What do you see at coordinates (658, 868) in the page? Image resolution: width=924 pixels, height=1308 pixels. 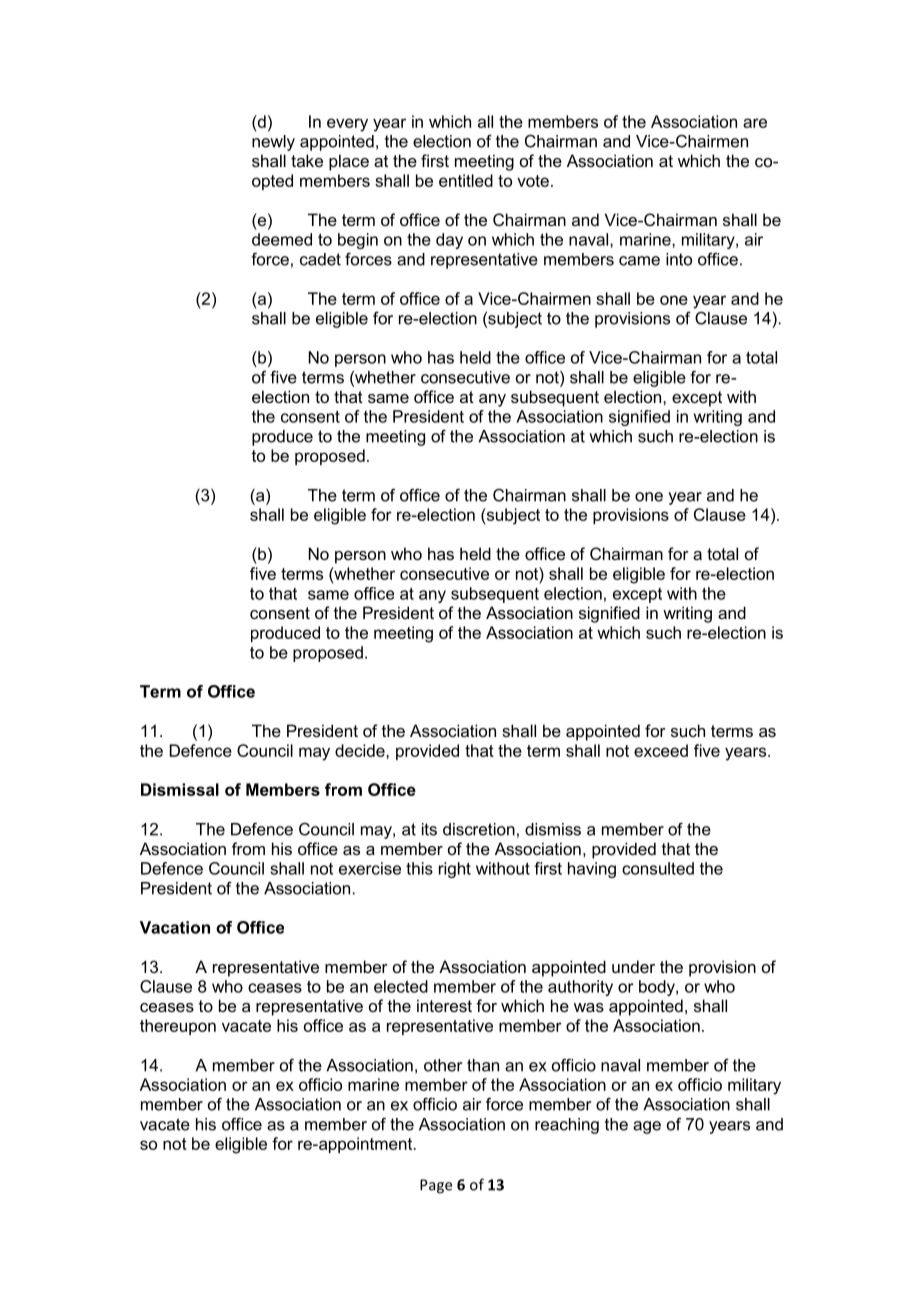 I see `consulted` at bounding box center [658, 868].
